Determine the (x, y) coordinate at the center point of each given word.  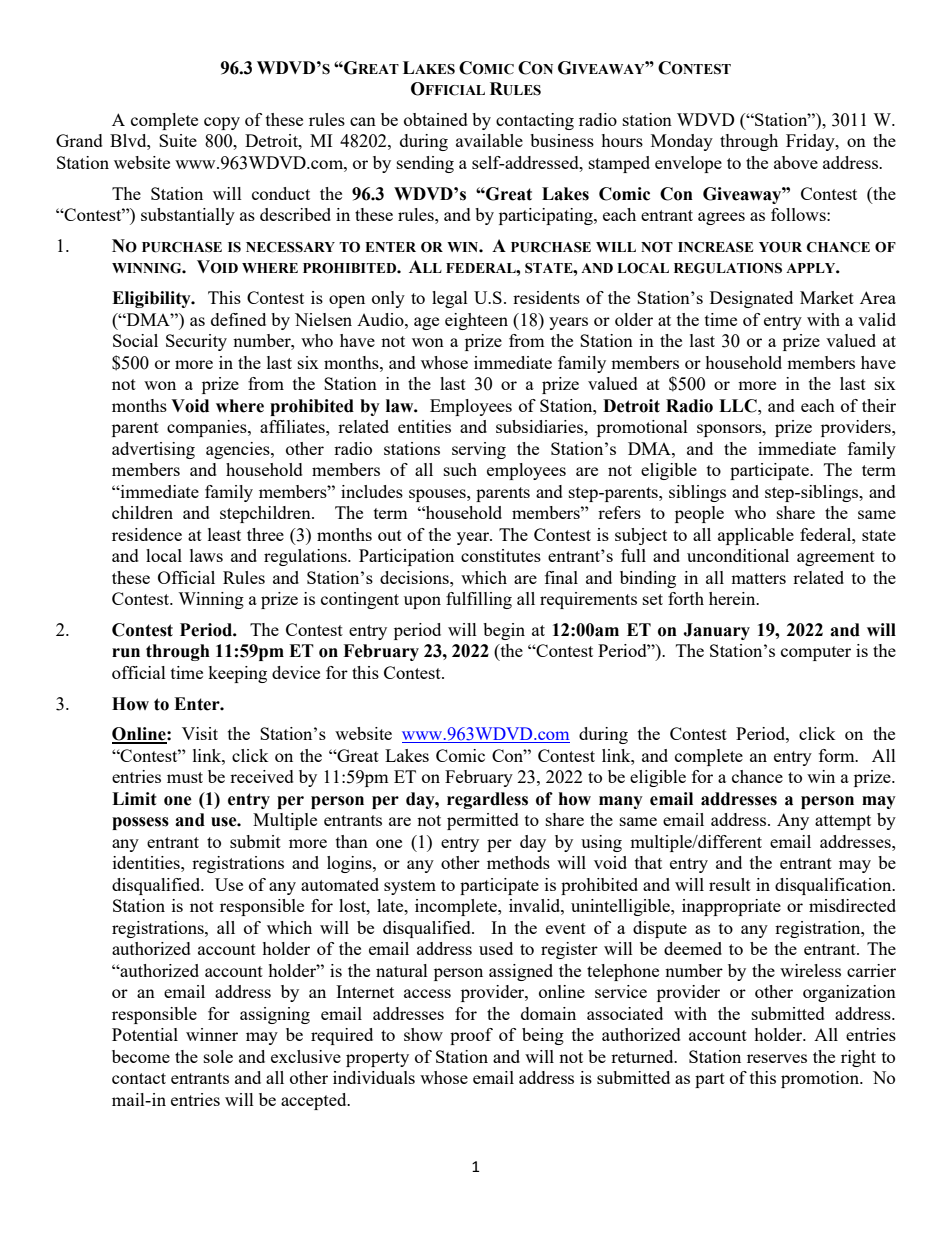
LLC (739, 406)
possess (140, 823)
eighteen (476, 321)
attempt (843, 822)
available (489, 140)
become (141, 1056)
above (796, 162)
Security (196, 342)
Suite (178, 140)
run (126, 653)
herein (733, 598)
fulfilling (479, 600)
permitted (483, 821)
